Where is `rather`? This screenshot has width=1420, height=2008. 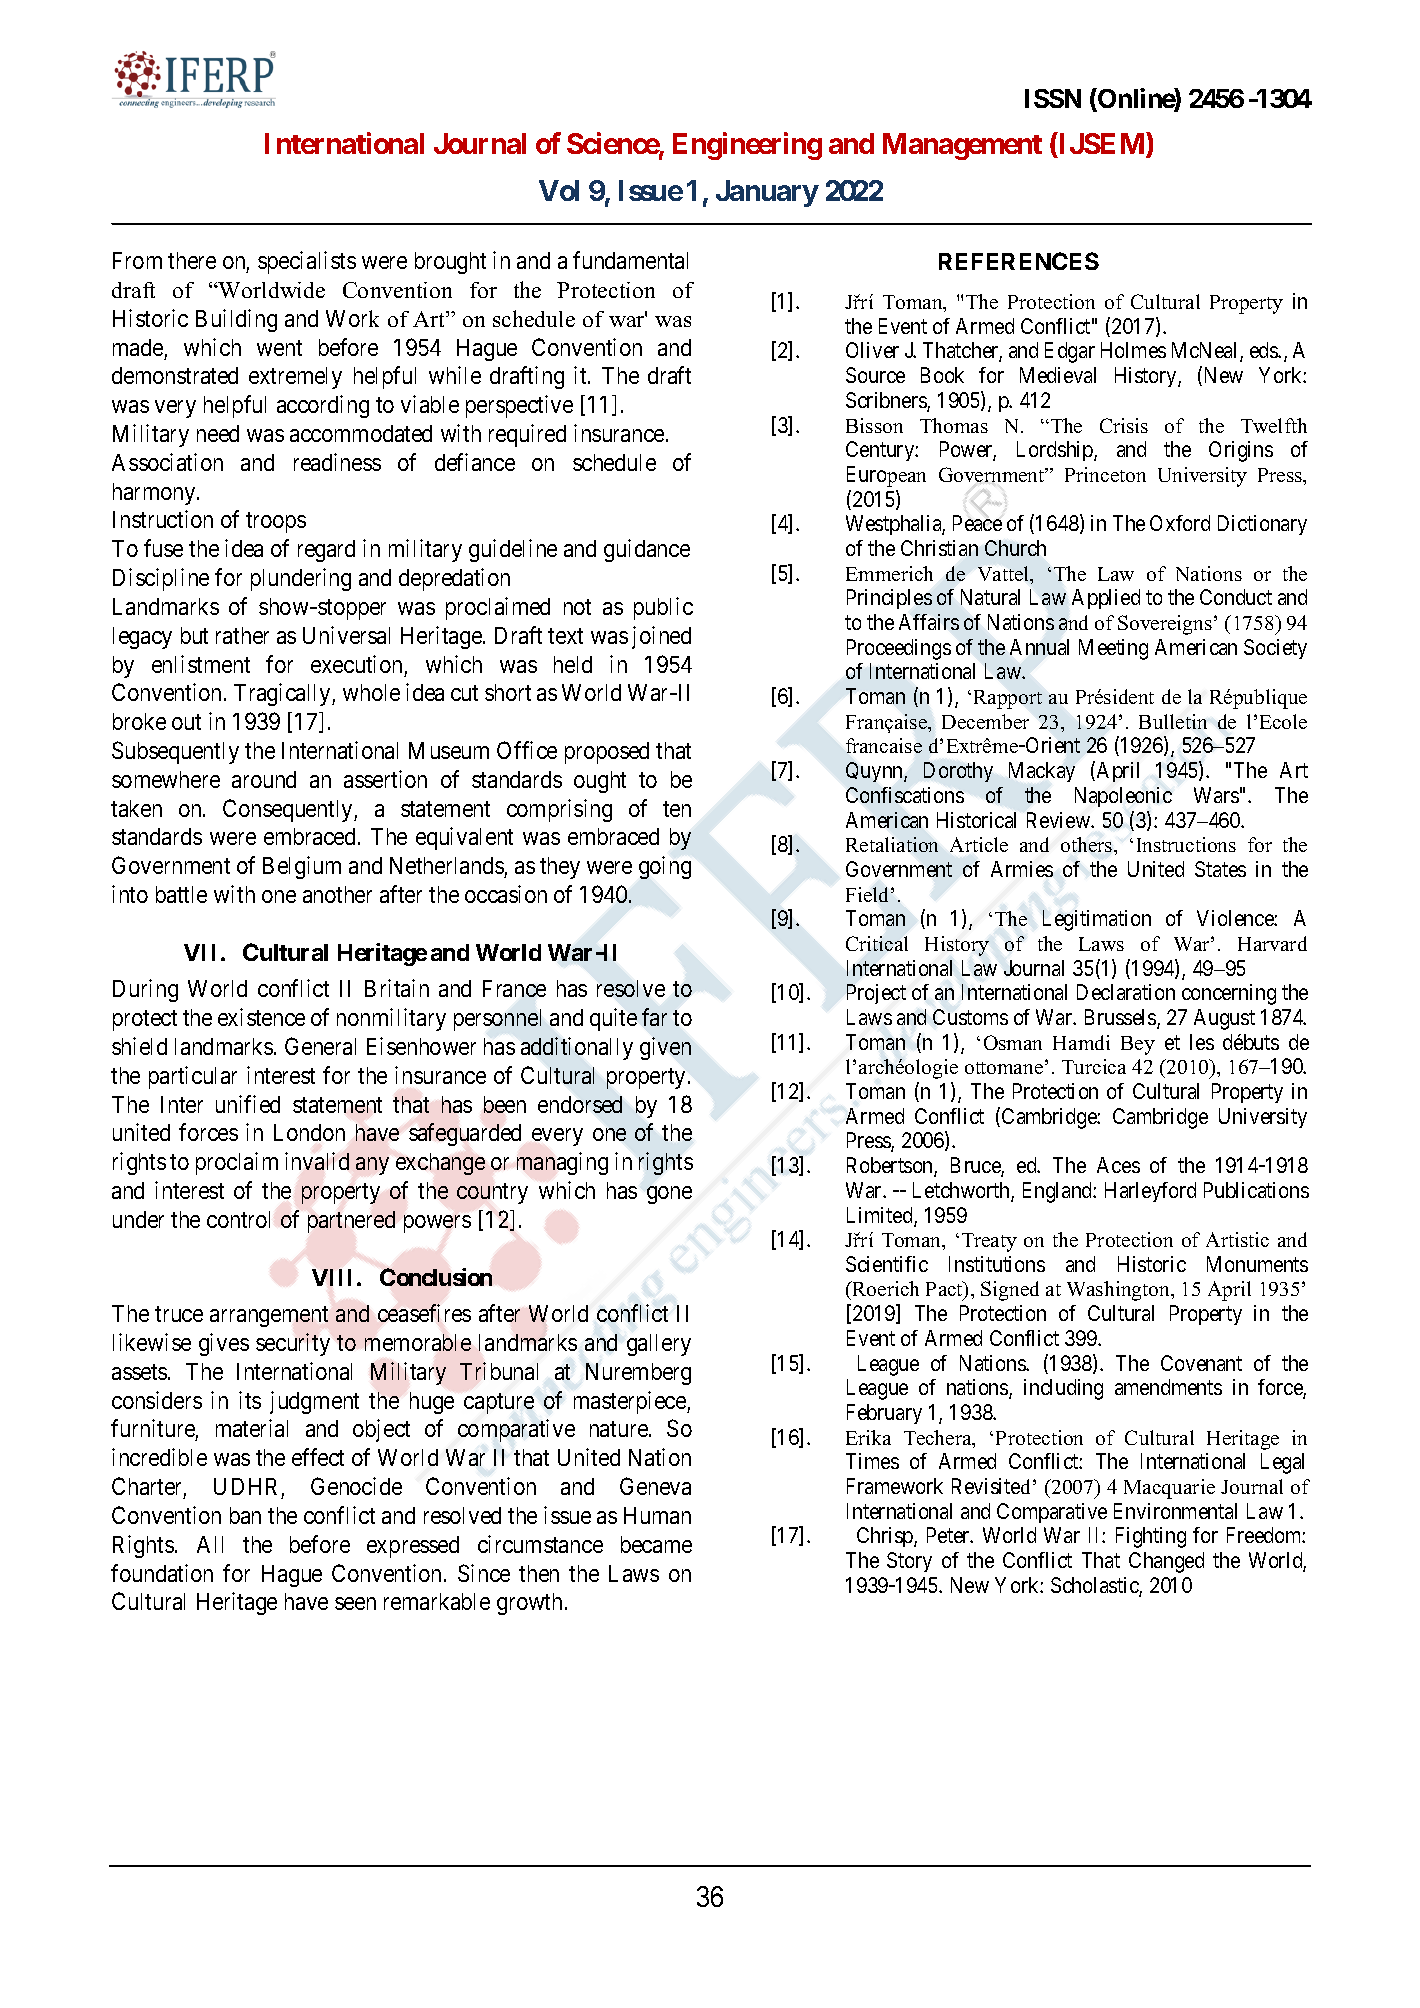 rather is located at coordinates (242, 635).
